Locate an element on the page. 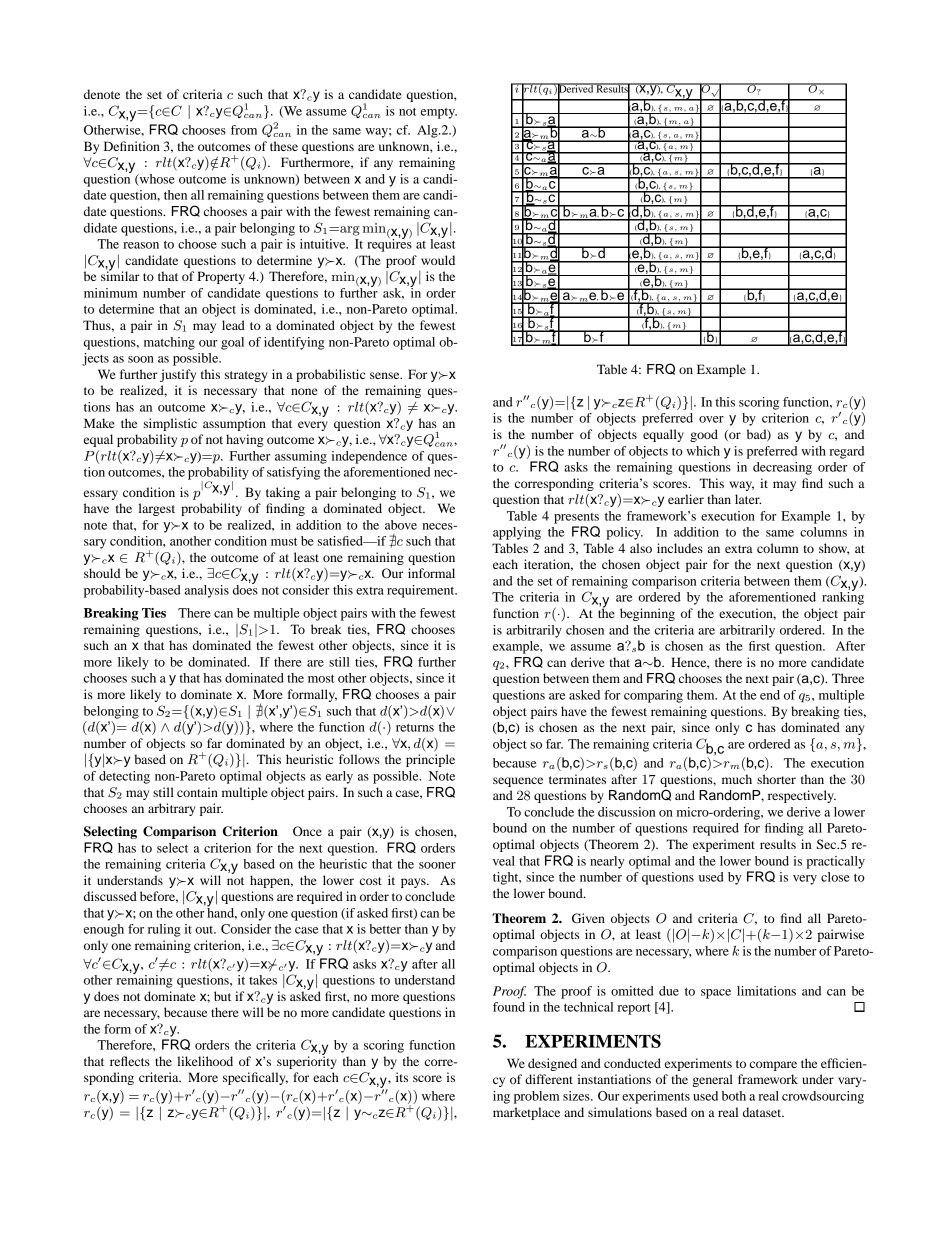 The width and height of the image is (952, 1233). empty is located at coordinates (439, 113).
